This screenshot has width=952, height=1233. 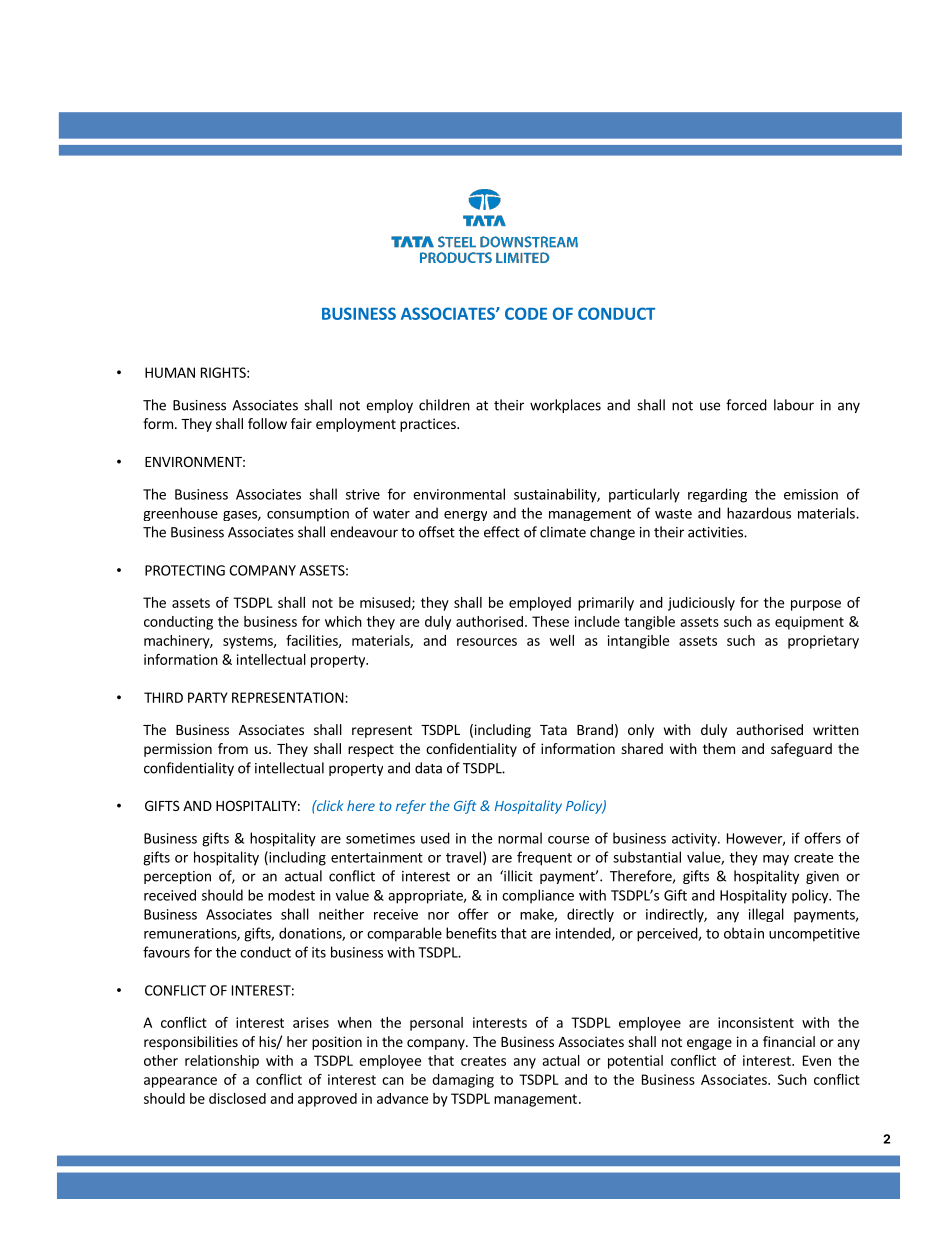 I want to click on which, so click(x=343, y=621).
